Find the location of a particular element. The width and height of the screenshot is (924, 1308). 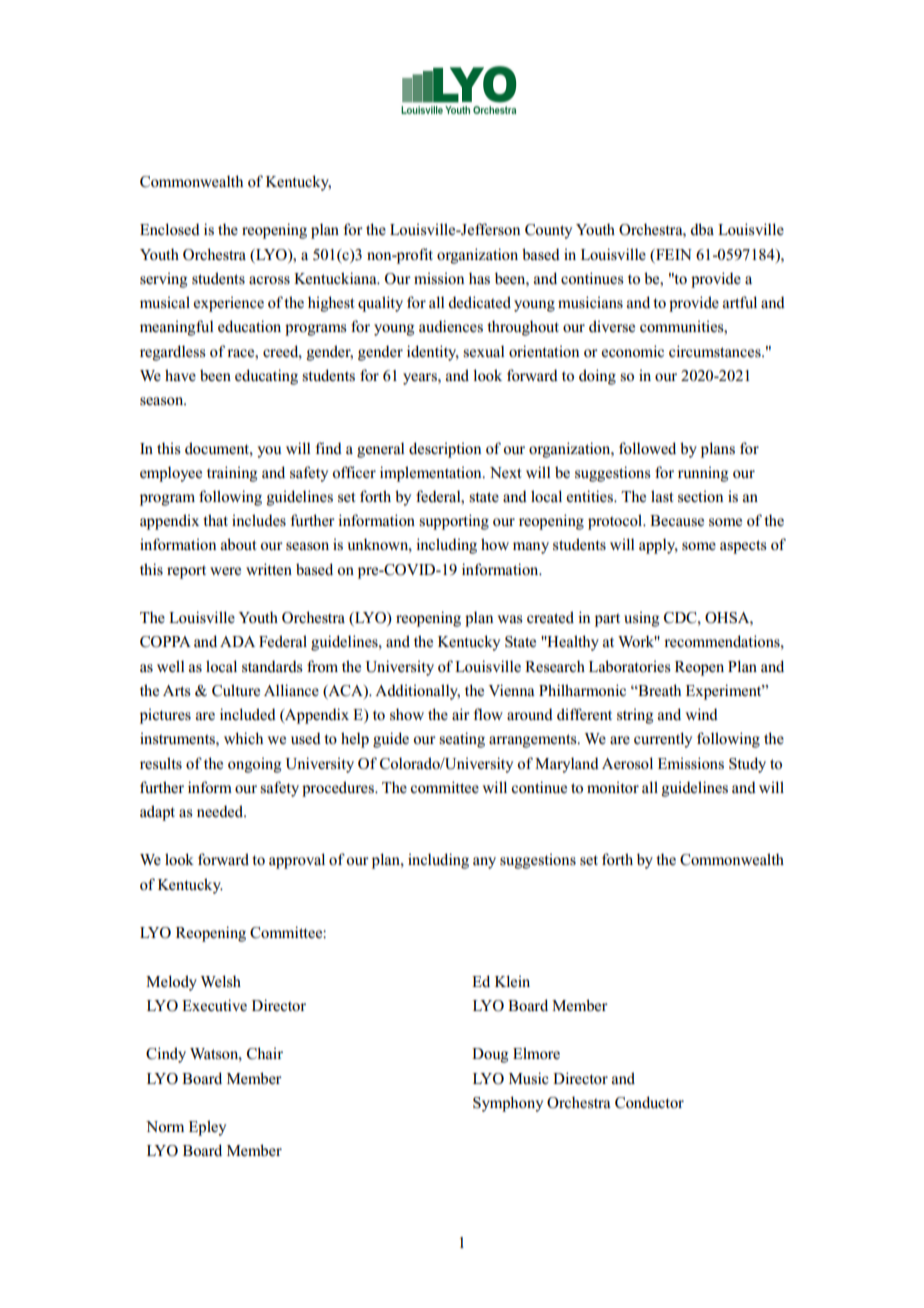

training is located at coordinates (232, 474).
